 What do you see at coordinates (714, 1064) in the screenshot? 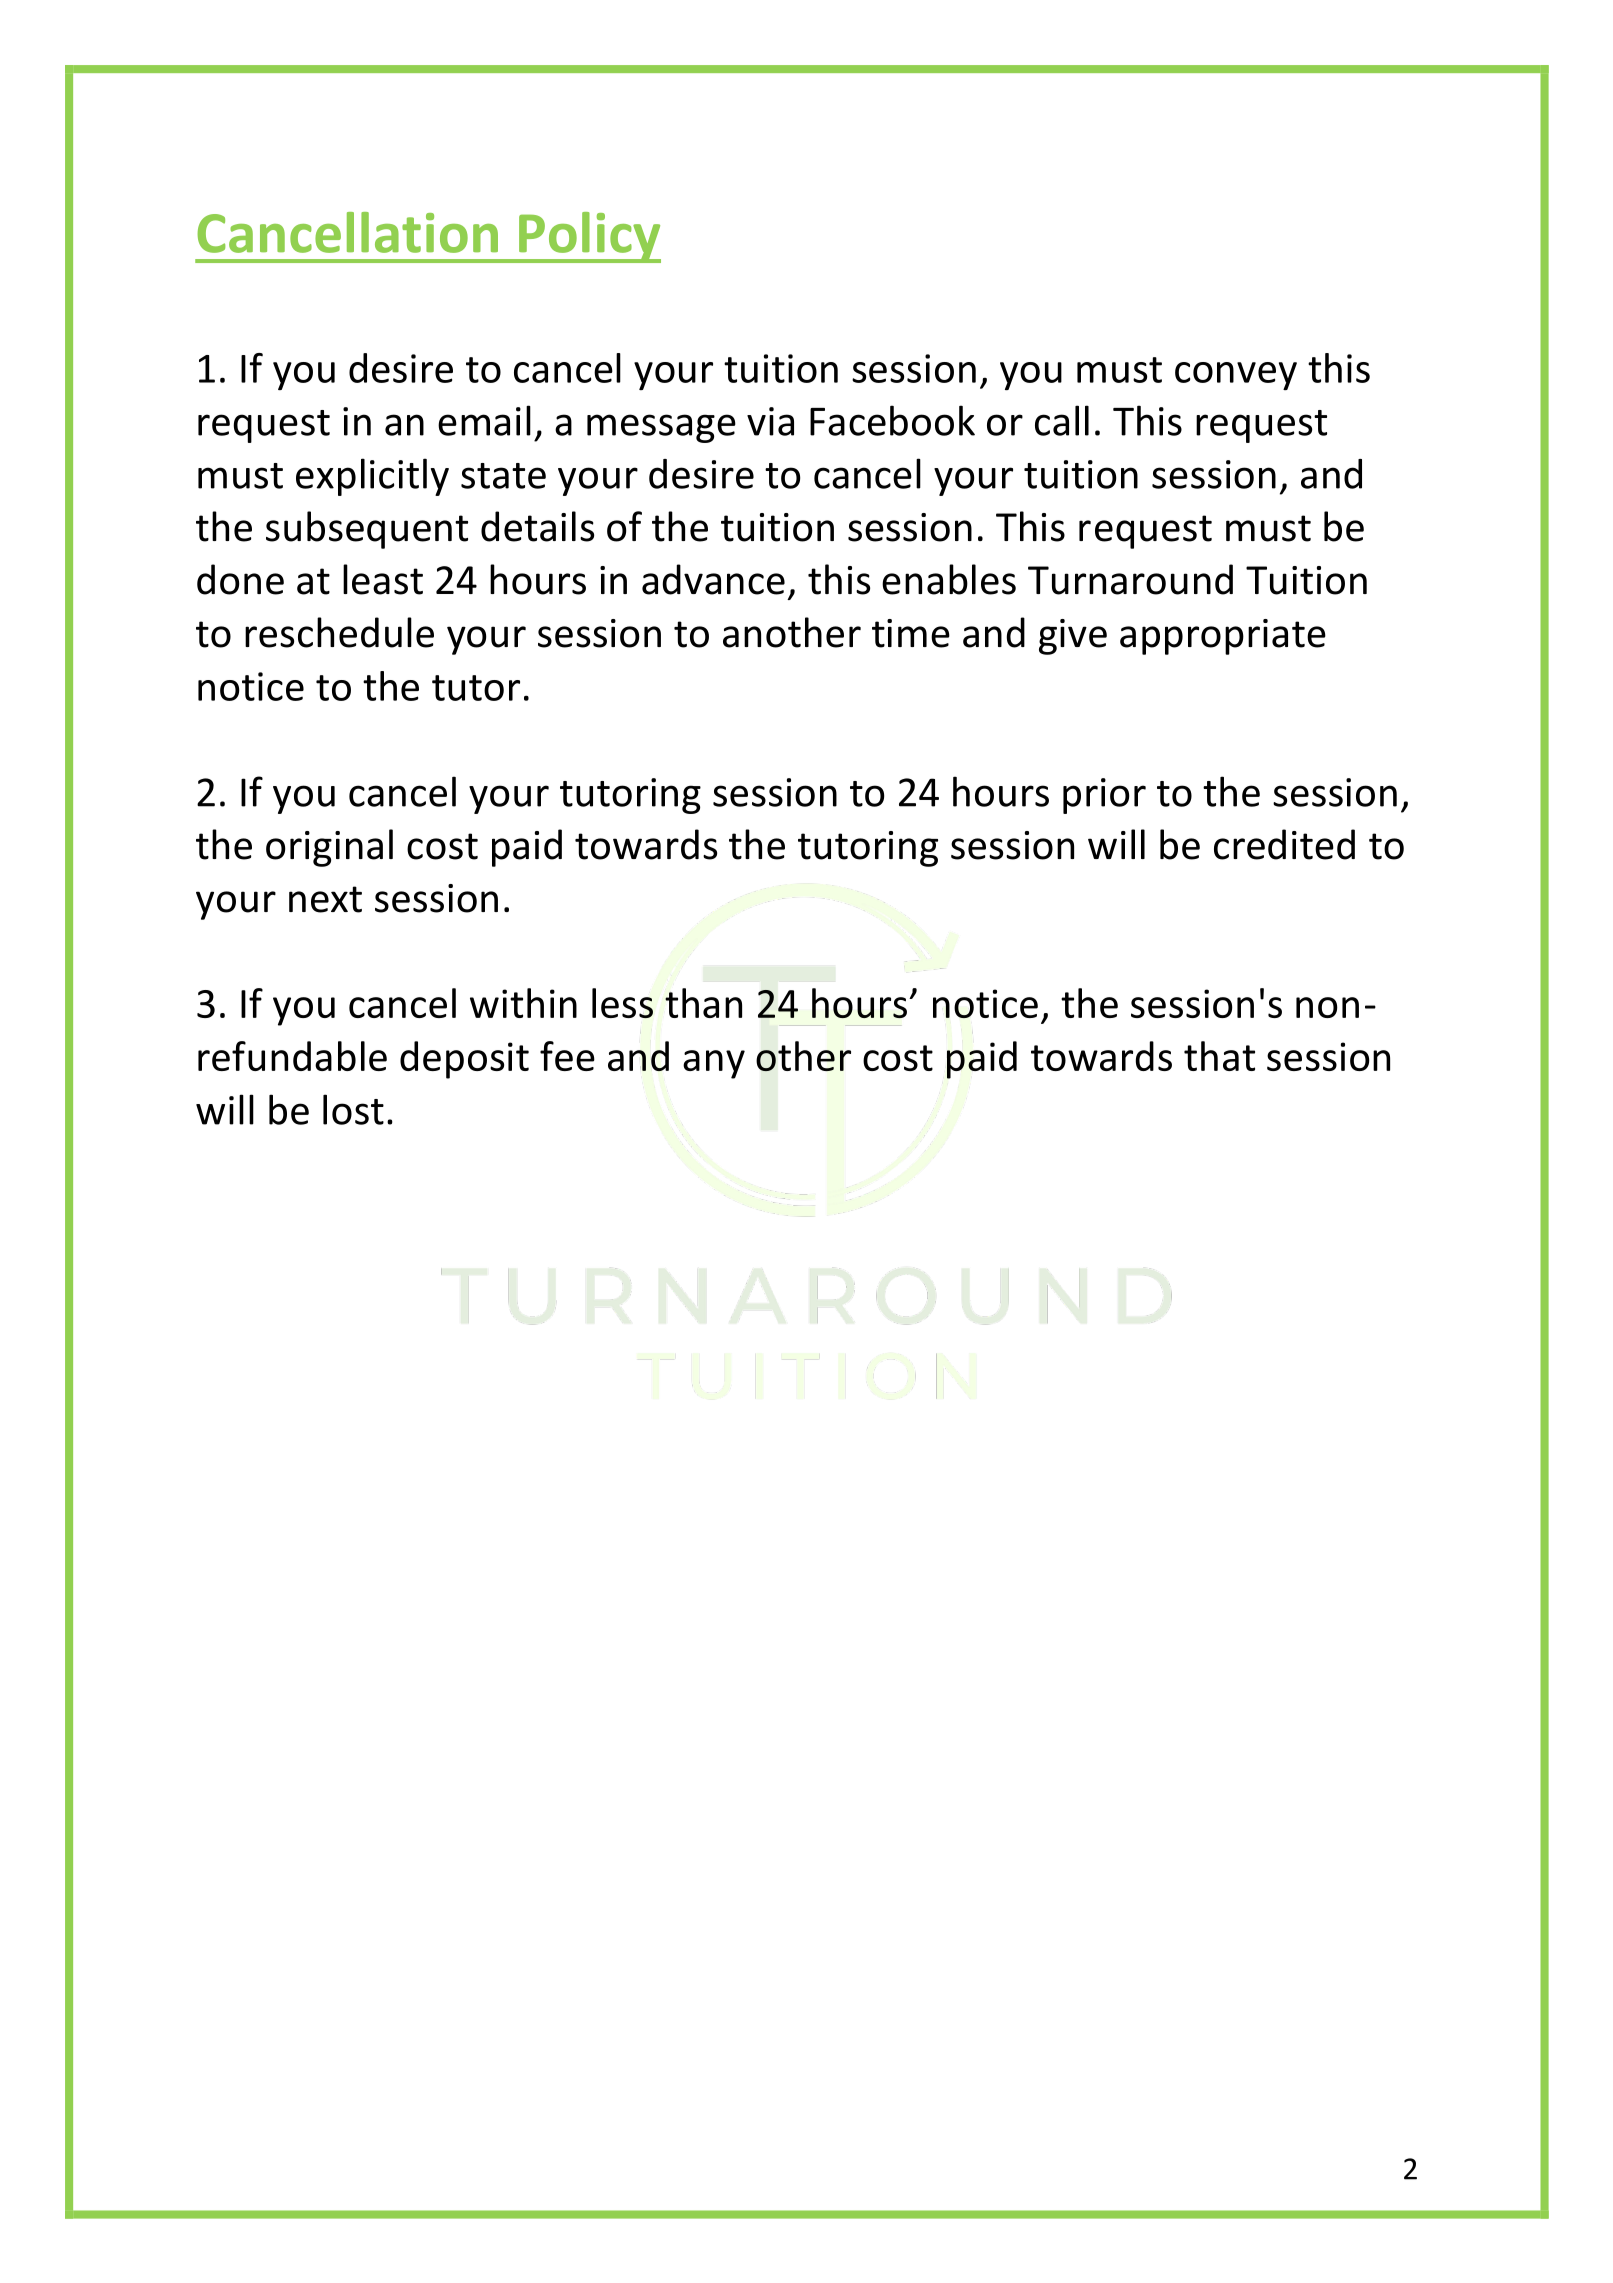
I see `any` at bounding box center [714, 1064].
